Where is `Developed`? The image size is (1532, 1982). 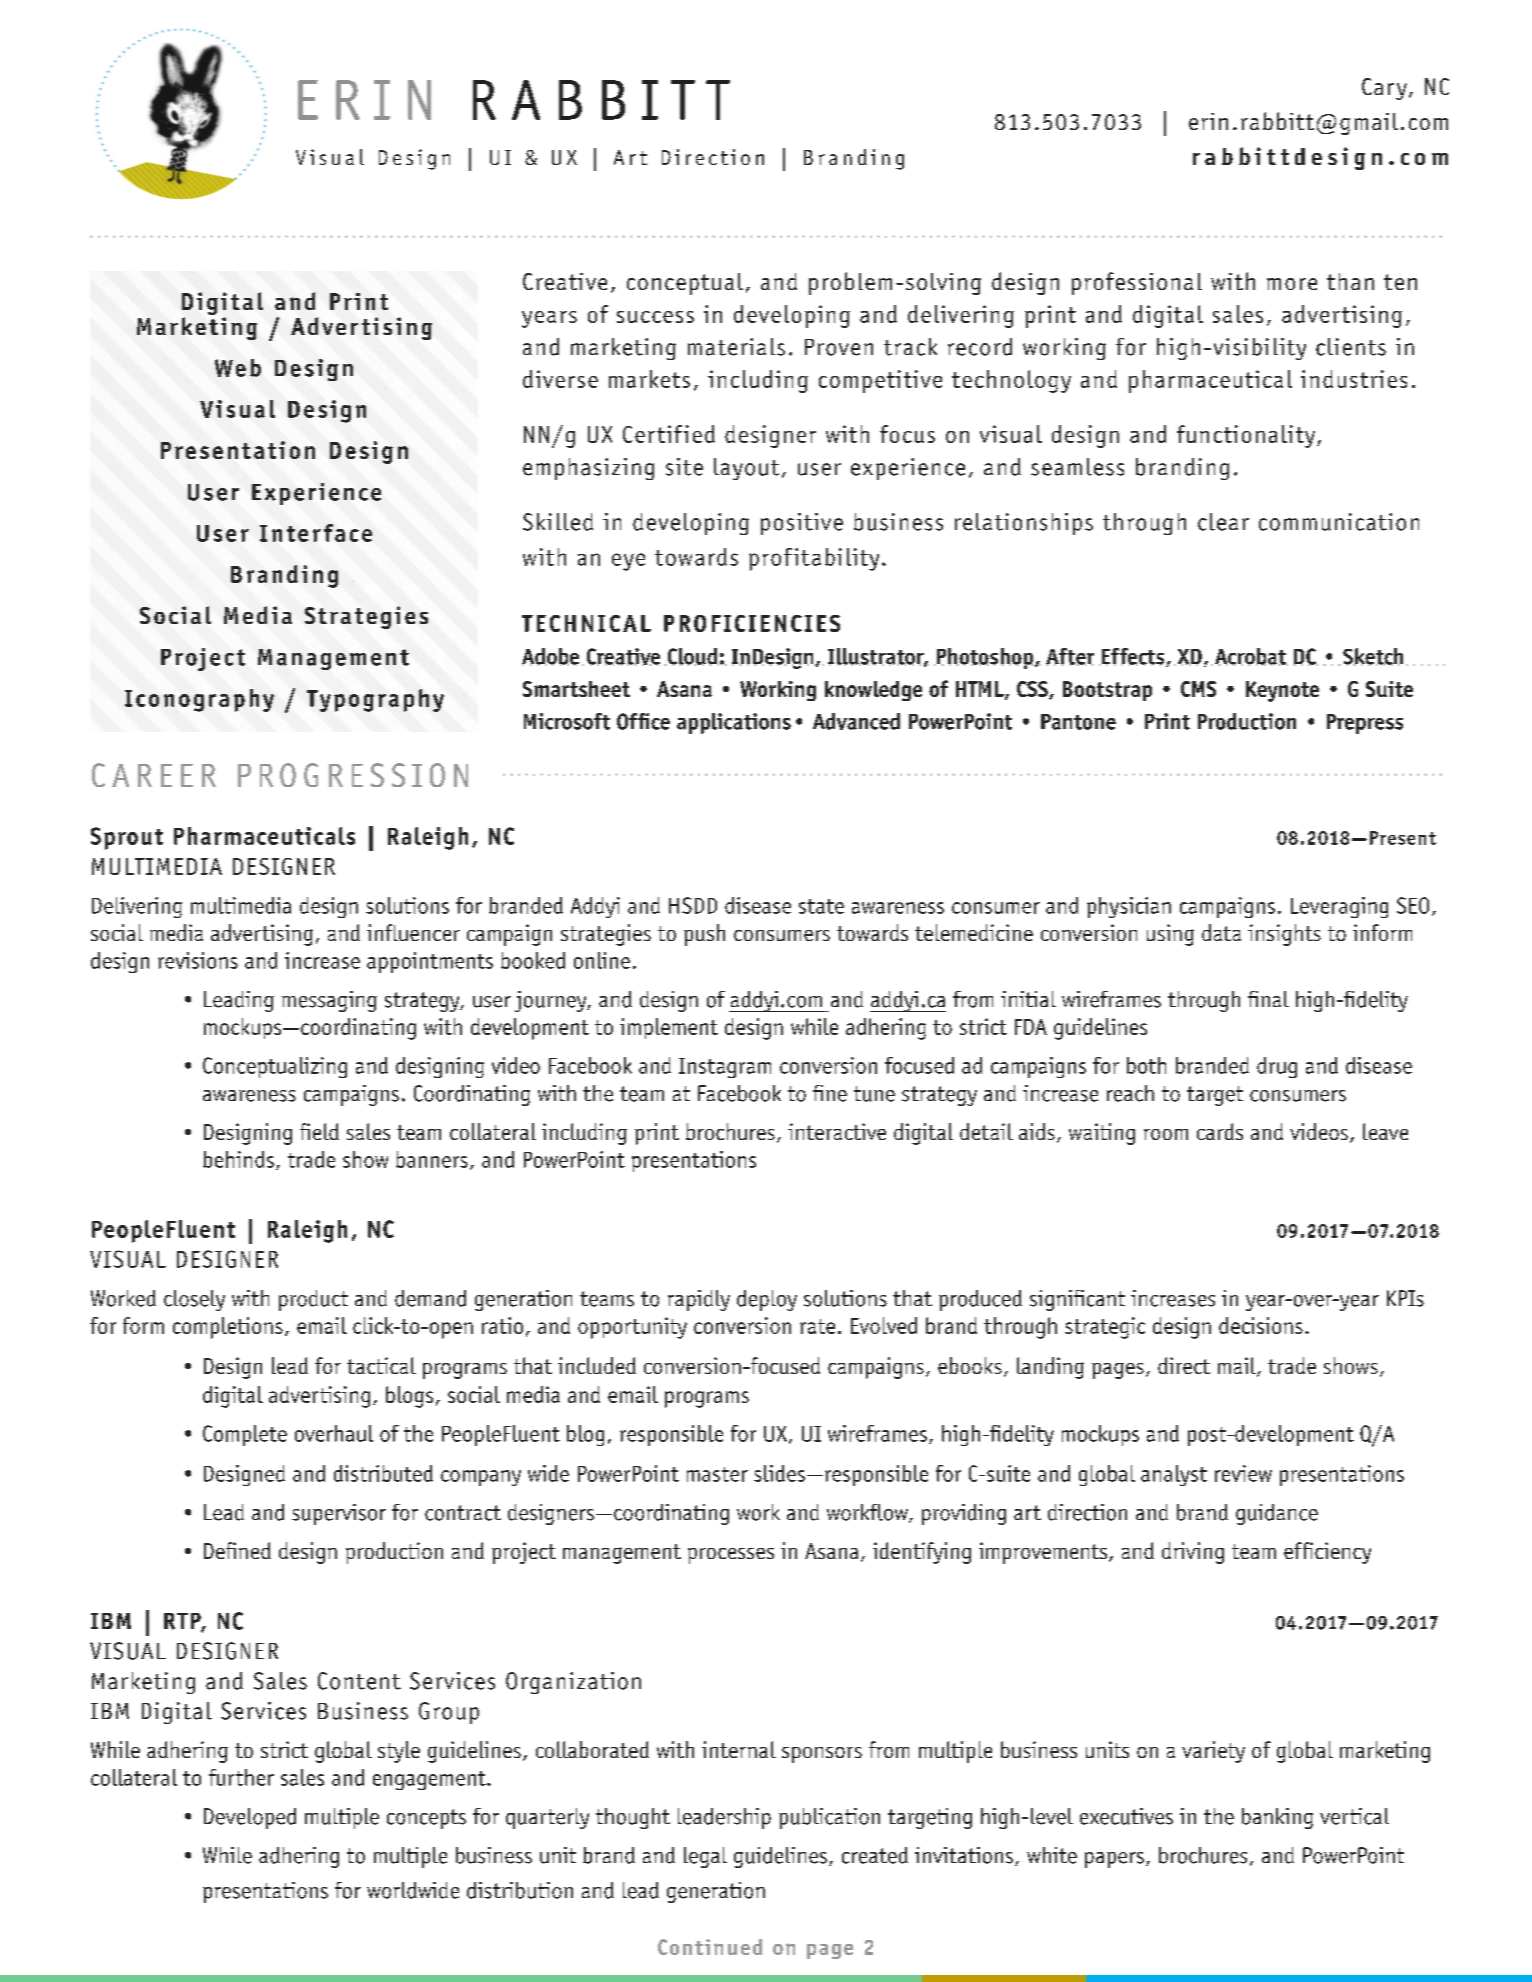 Developed is located at coordinates (250, 1818).
